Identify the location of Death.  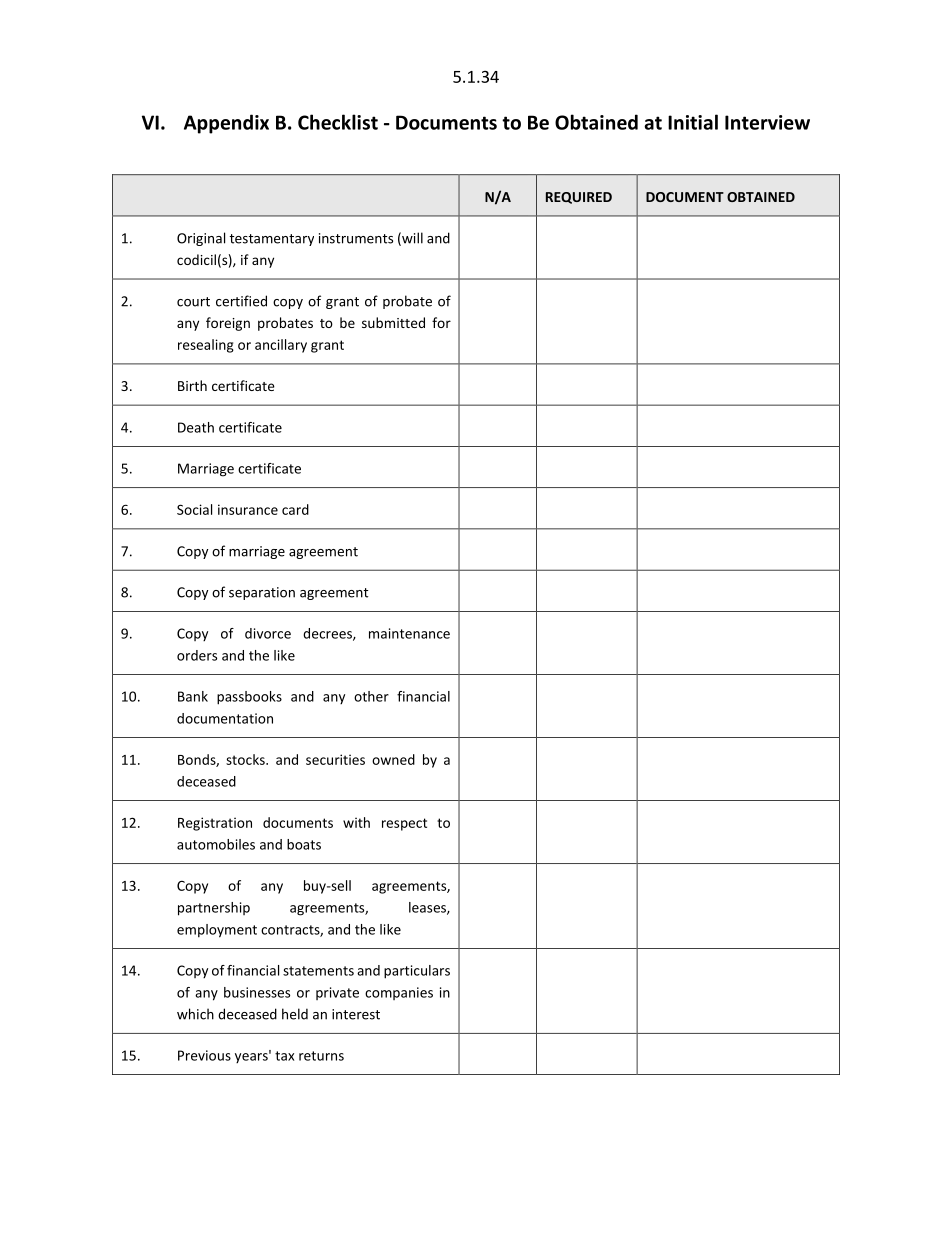
(196, 427).
